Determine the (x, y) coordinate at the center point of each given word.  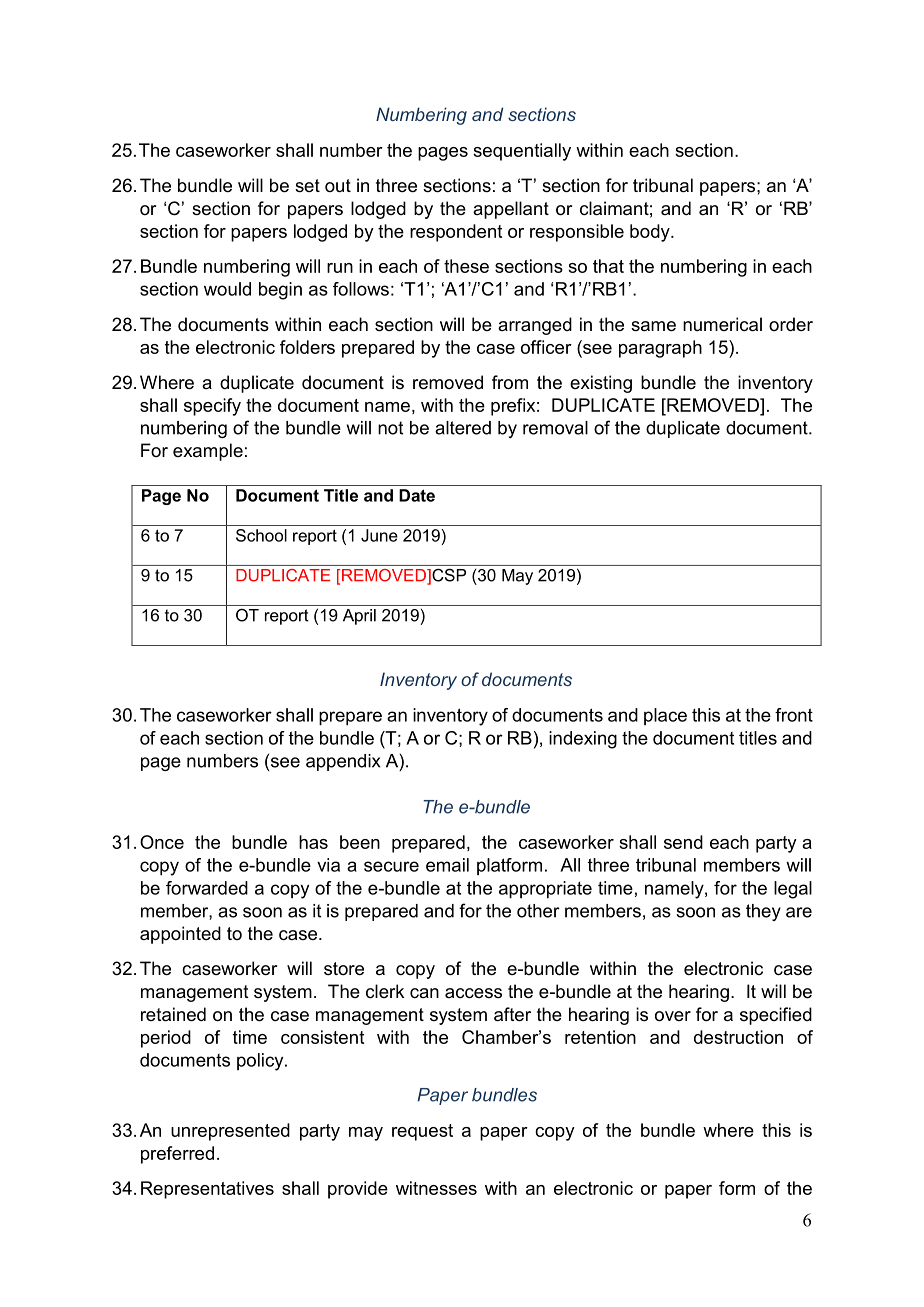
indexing (583, 740)
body (651, 233)
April (359, 617)
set (307, 185)
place (665, 716)
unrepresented (230, 1132)
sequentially (522, 152)
